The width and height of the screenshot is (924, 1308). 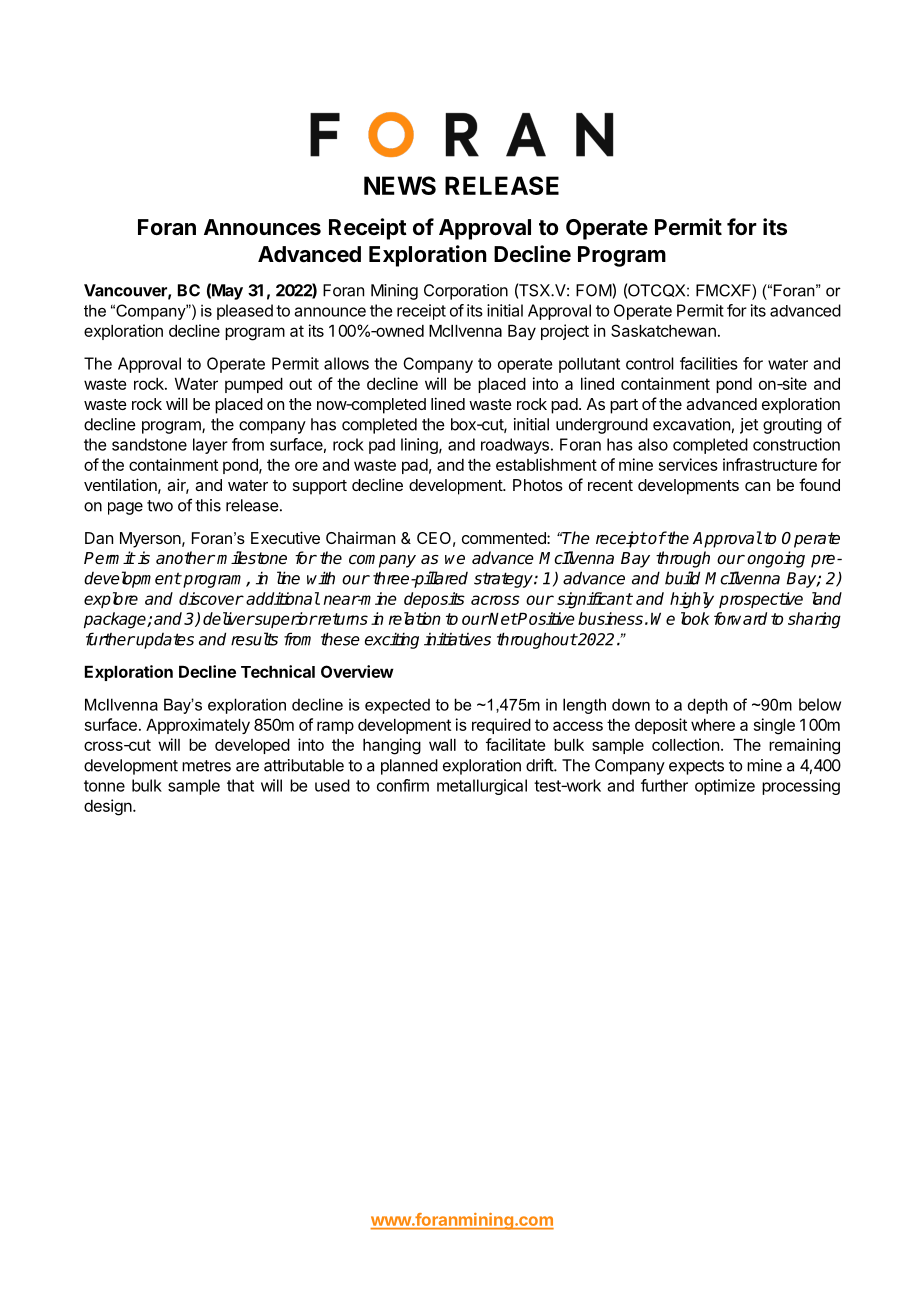 I want to click on updates, so click(x=164, y=641).
